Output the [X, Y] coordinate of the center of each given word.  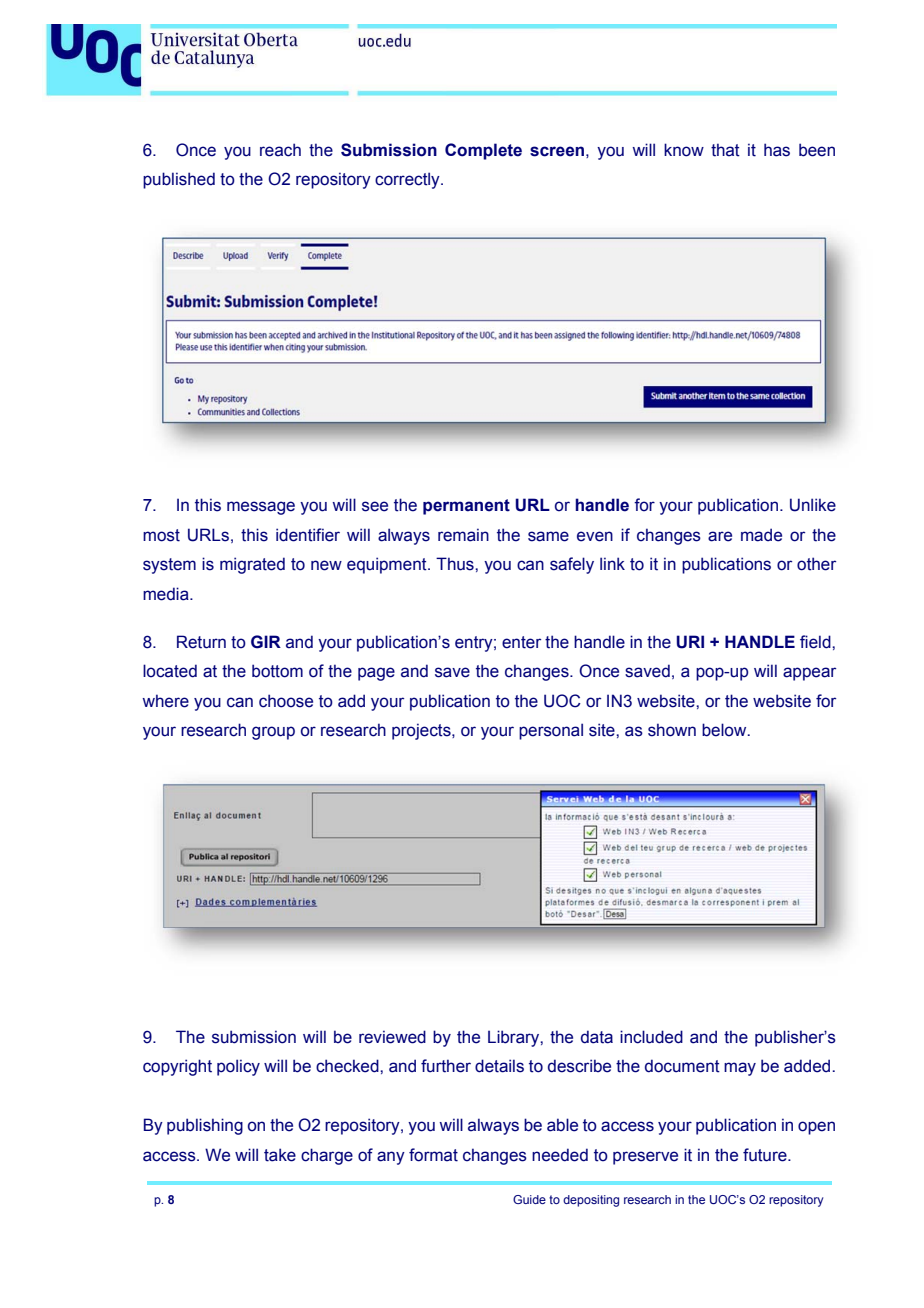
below [725, 730]
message [261, 508]
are [720, 536]
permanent [466, 507]
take [280, 1155]
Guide [529, 1199]
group [273, 733]
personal [551, 731]
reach [280, 150]
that [725, 150]
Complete [483, 151]
